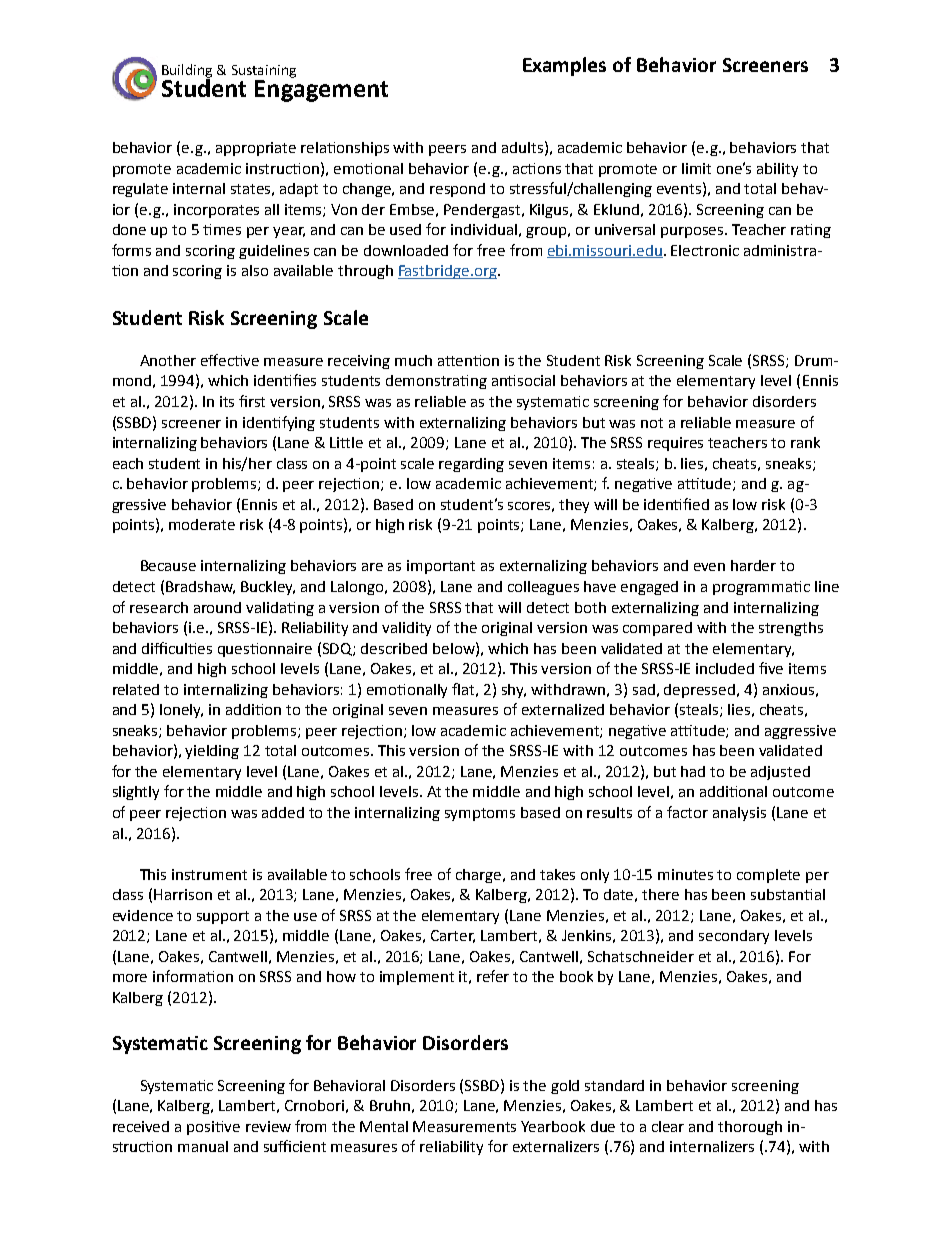 The image size is (952, 1233). I want to click on programmatic, so click(761, 588).
